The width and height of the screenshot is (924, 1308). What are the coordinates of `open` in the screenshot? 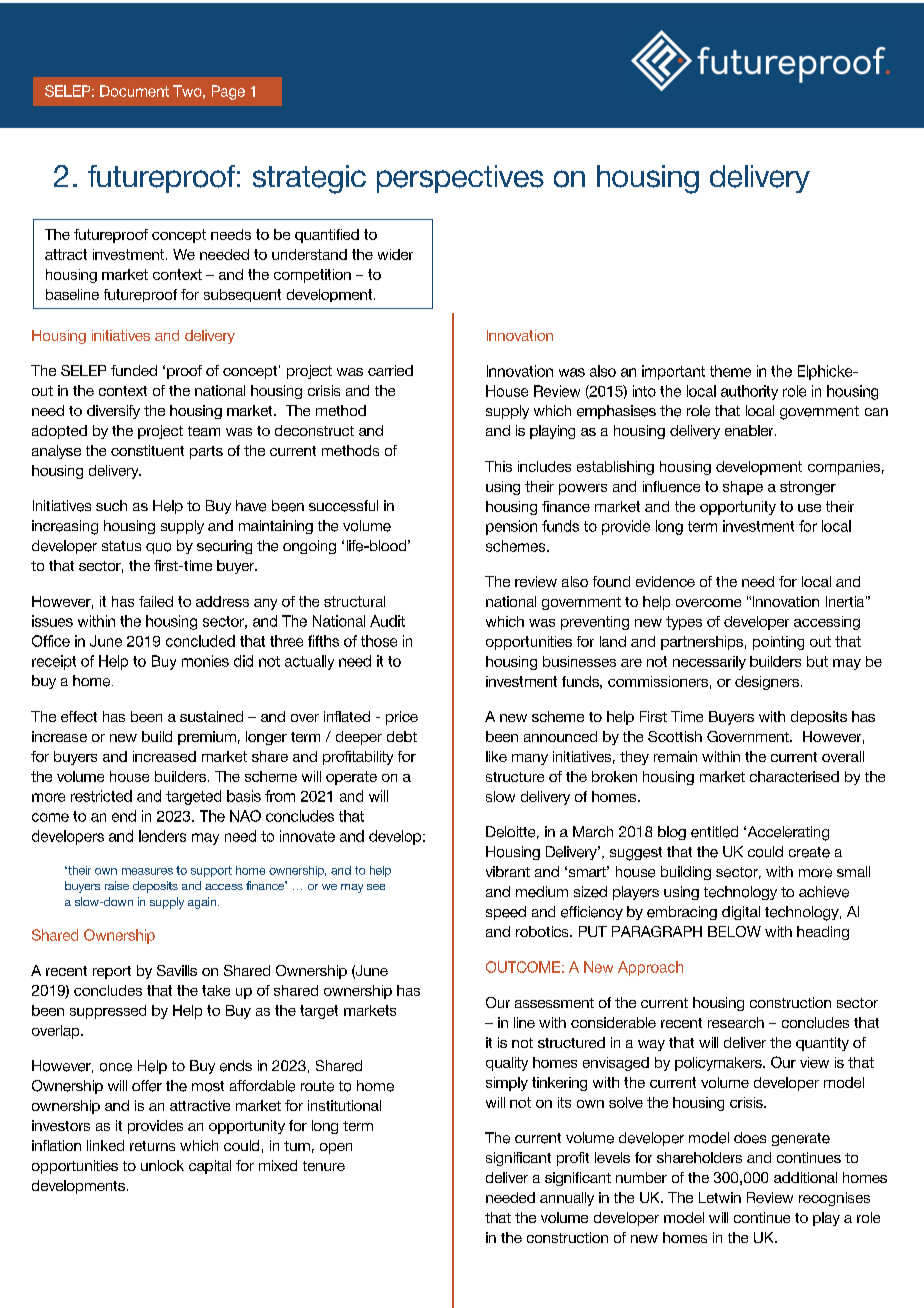 It's located at (336, 1148).
